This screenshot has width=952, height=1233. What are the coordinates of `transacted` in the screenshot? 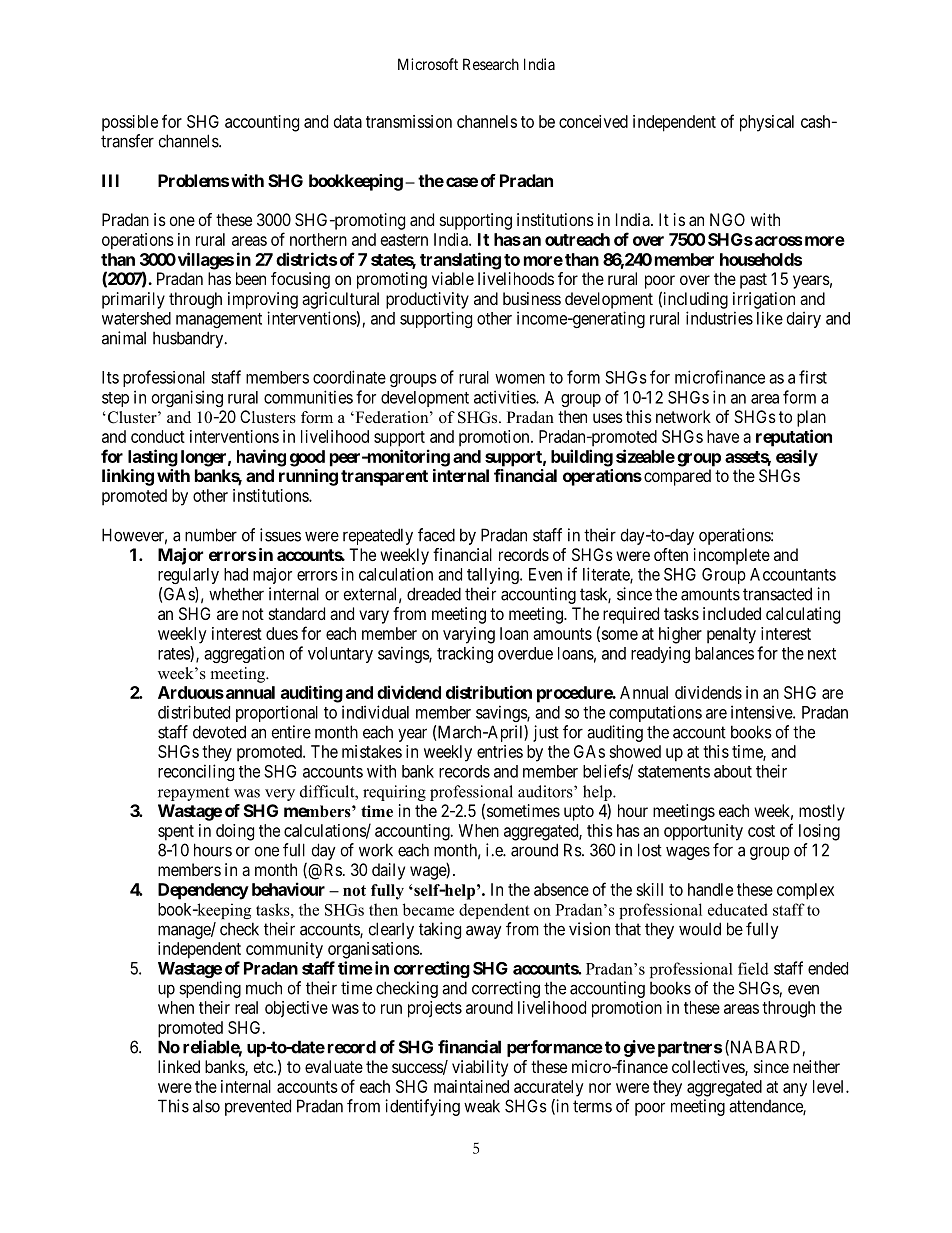 It's located at (777, 594).
